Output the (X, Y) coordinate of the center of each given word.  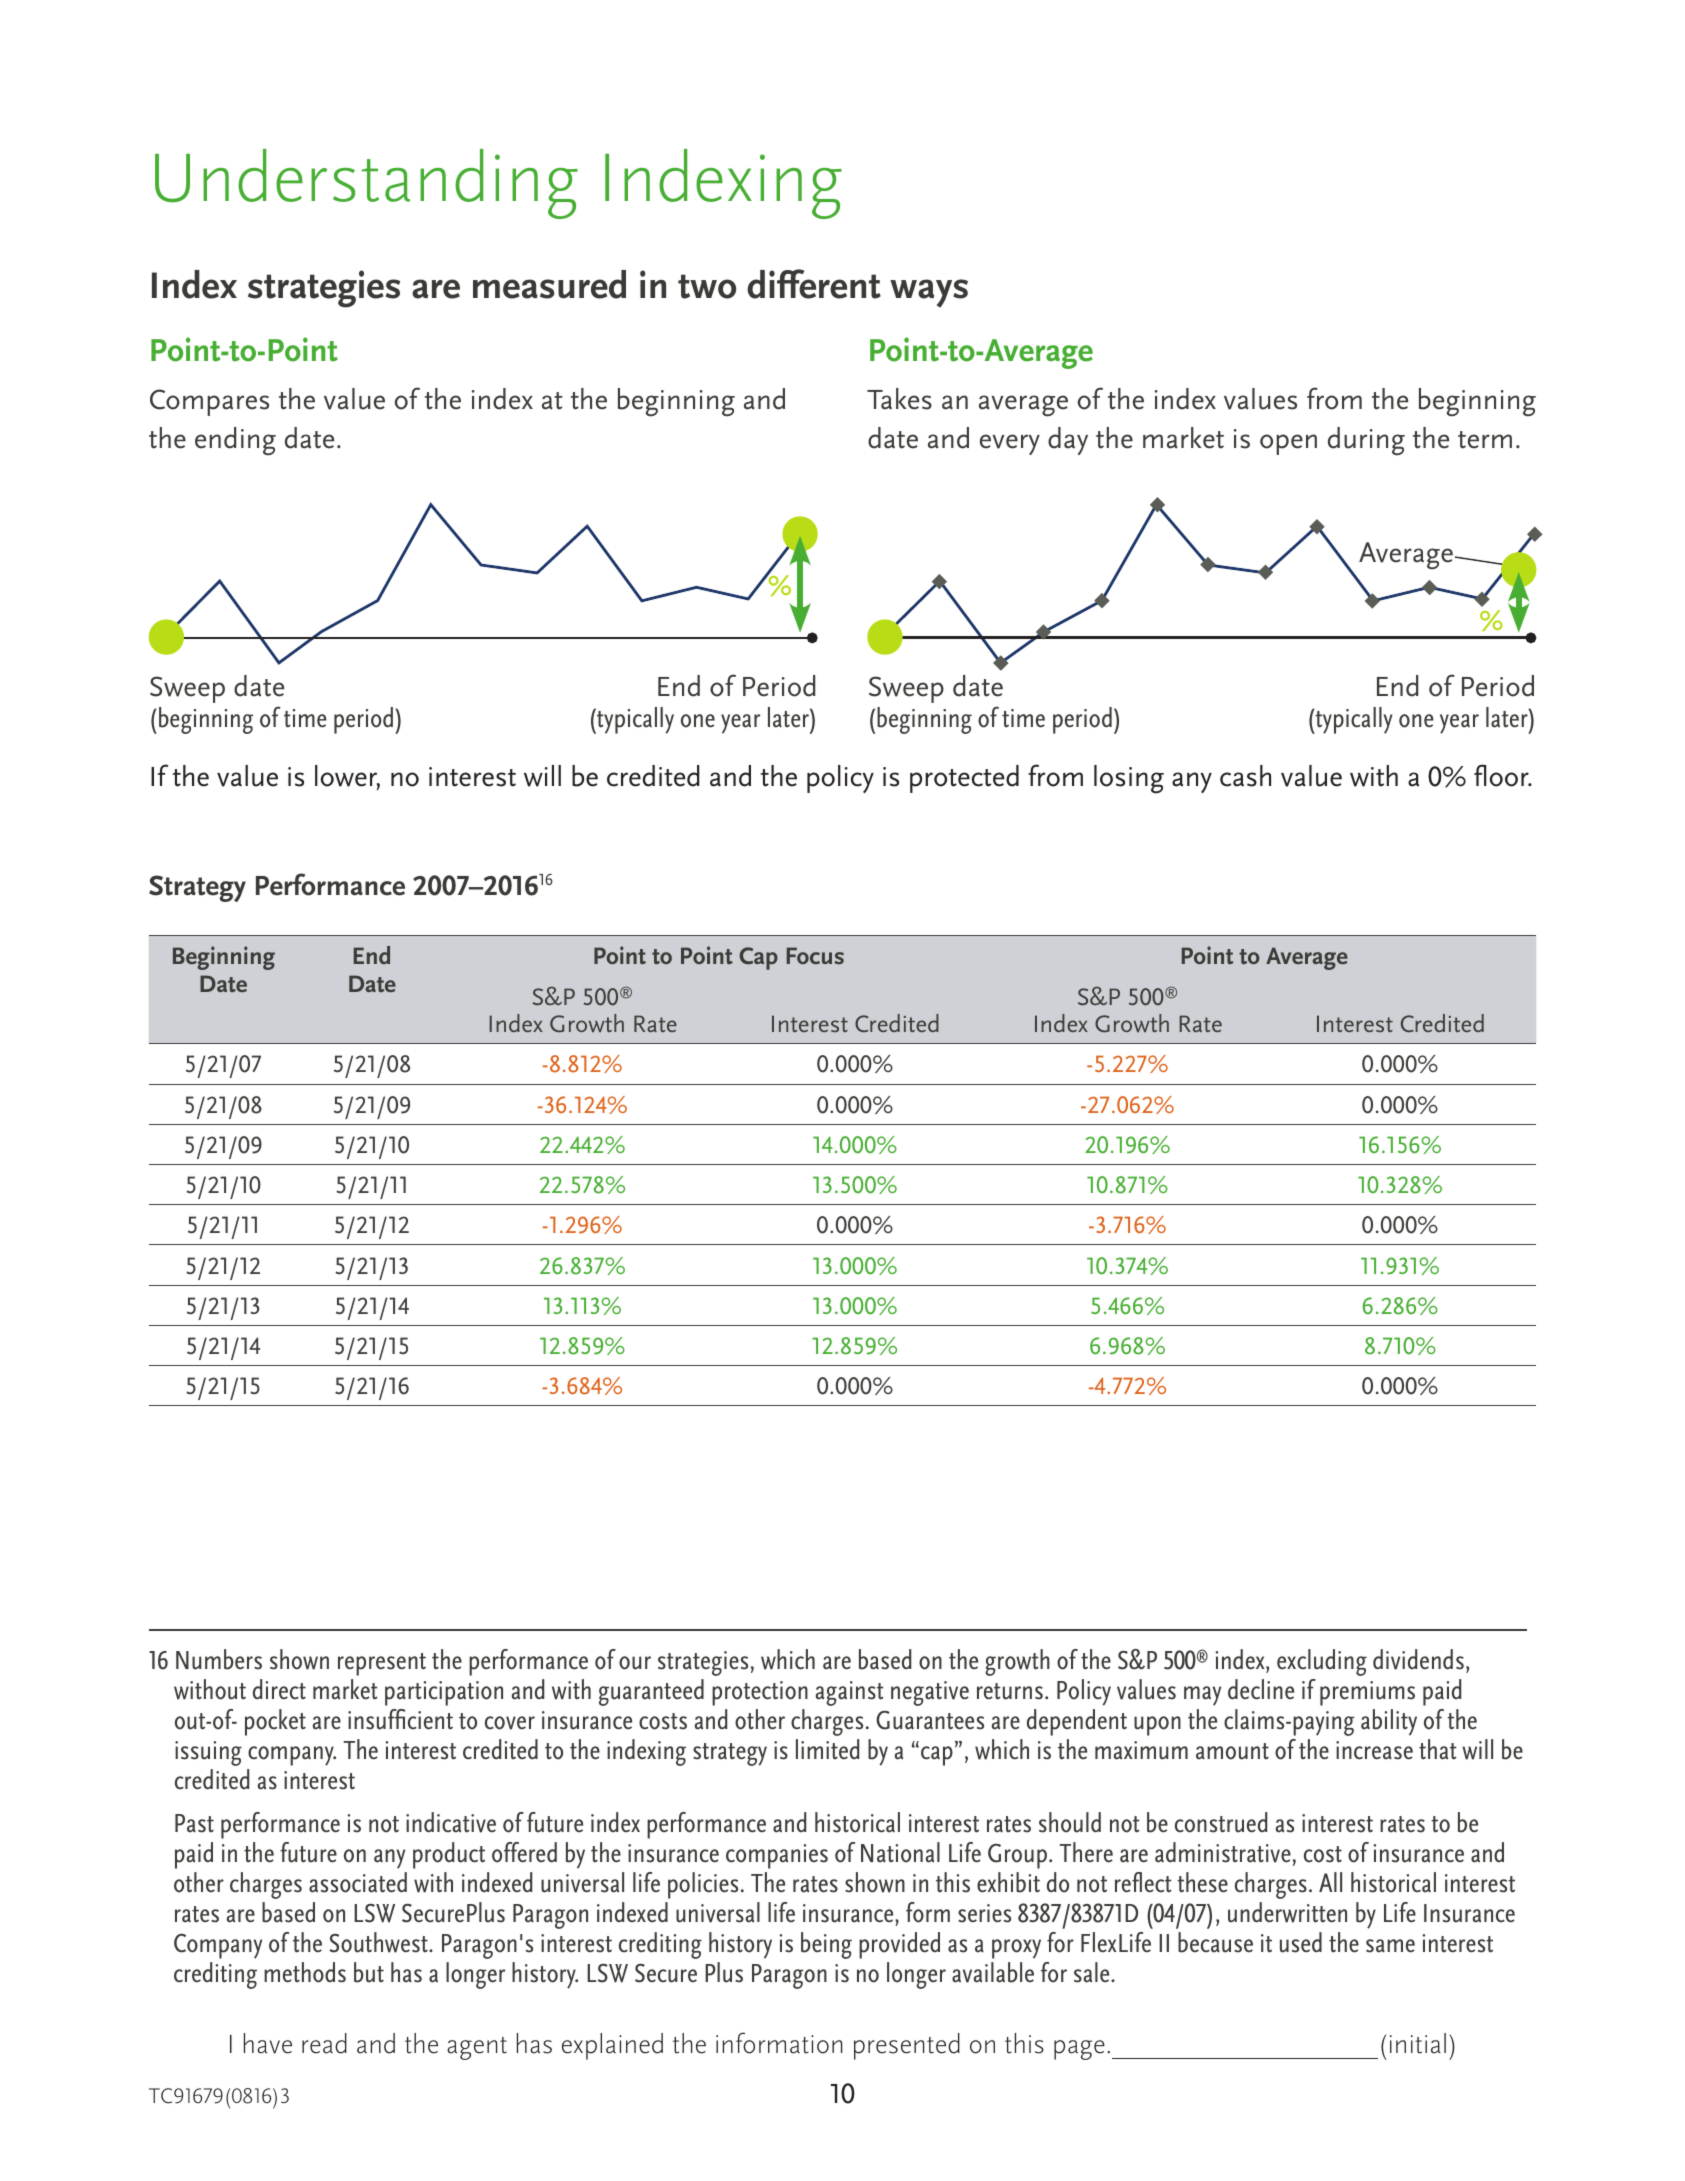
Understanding (366, 184)
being (826, 1945)
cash (1245, 776)
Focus (815, 955)
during (1366, 441)
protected (964, 779)
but (369, 1972)
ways (929, 293)
